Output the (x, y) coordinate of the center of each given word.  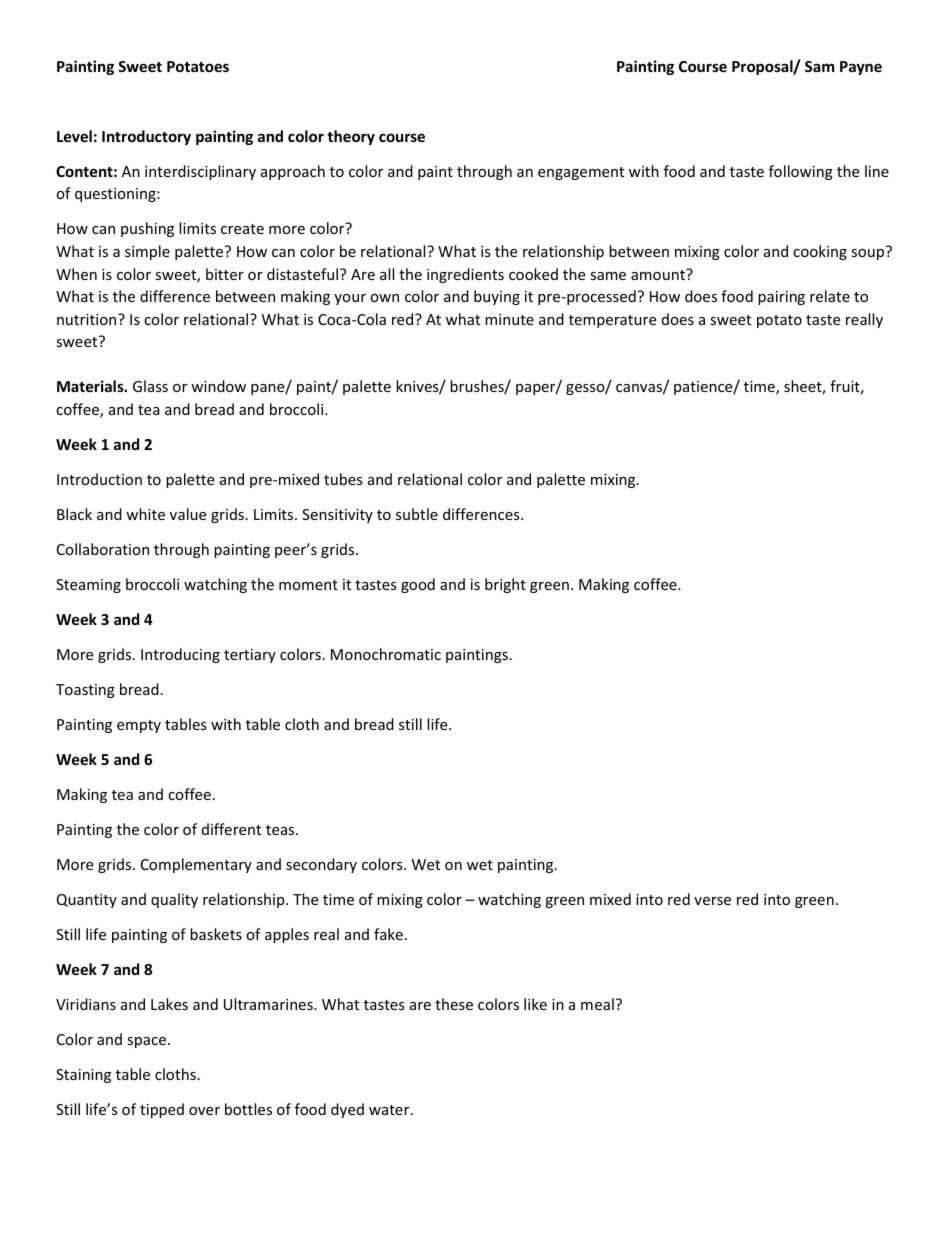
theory (351, 137)
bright (505, 585)
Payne (861, 68)
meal (597, 1004)
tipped (162, 1110)
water (390, 1110)
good (418, 585)
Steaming (88, 586)
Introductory (146, 137)
